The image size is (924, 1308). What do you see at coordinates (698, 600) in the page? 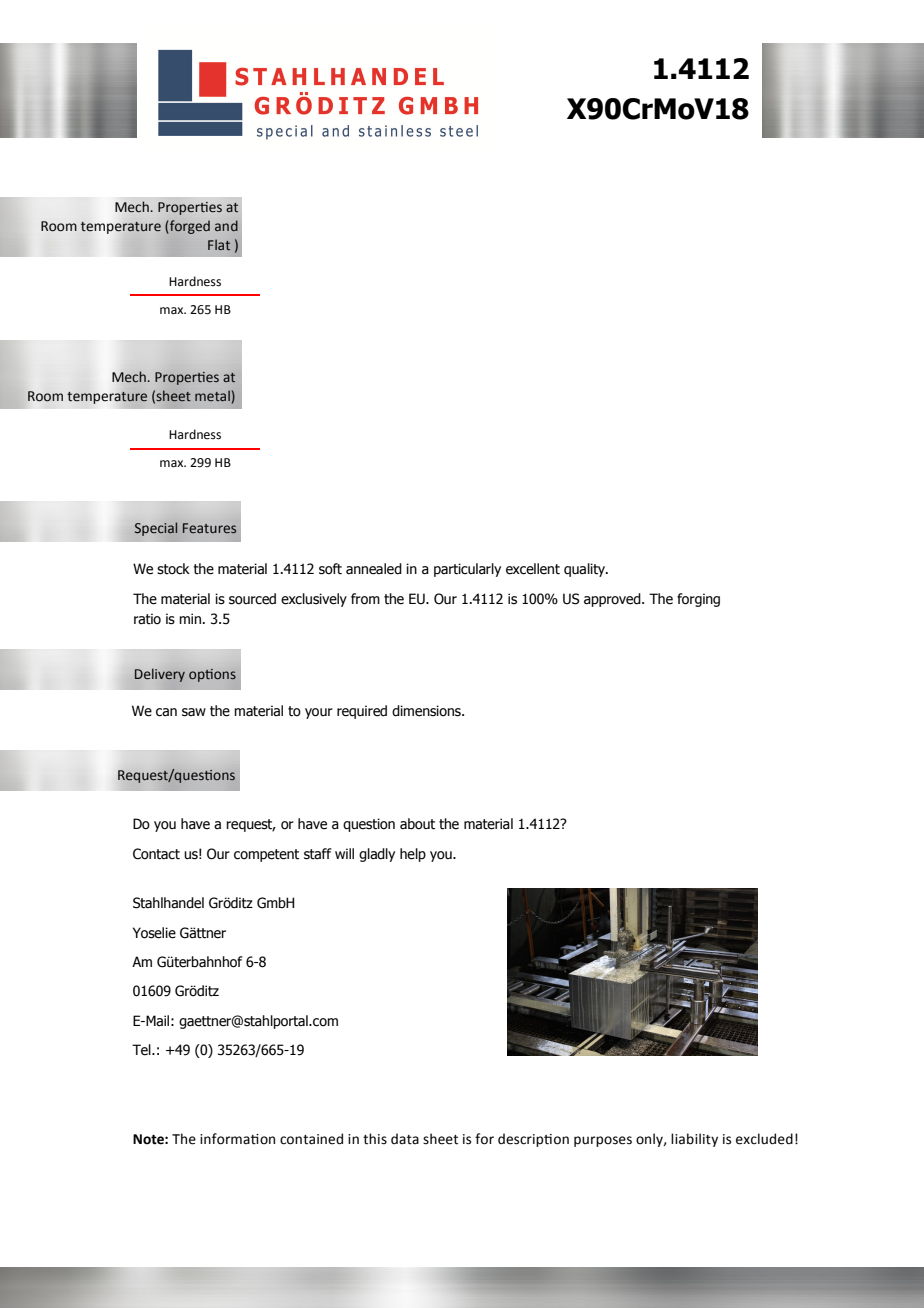
I see `forging` at bounding box center [698, 600].
